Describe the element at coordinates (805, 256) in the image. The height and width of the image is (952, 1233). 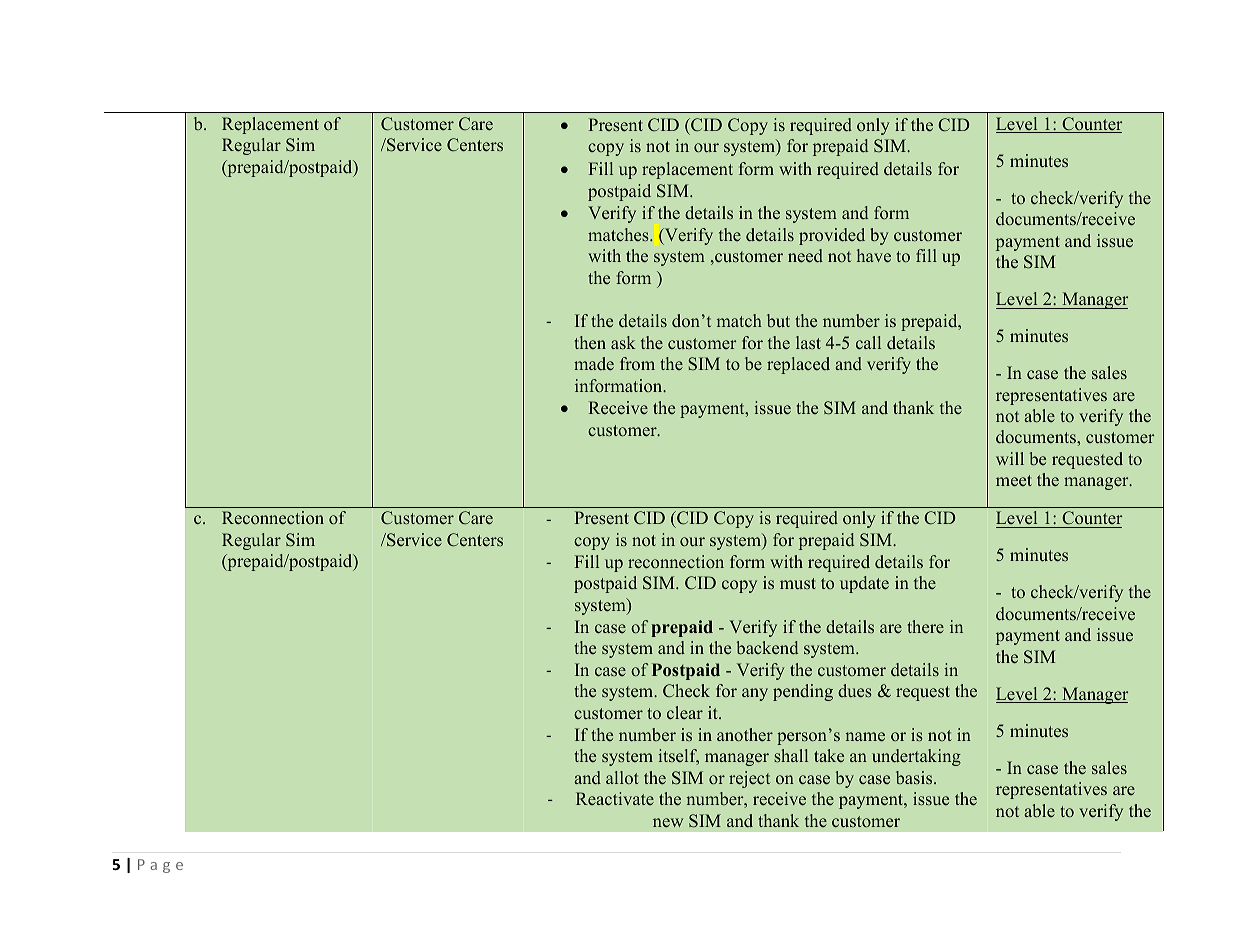
I see `need` at that location.
